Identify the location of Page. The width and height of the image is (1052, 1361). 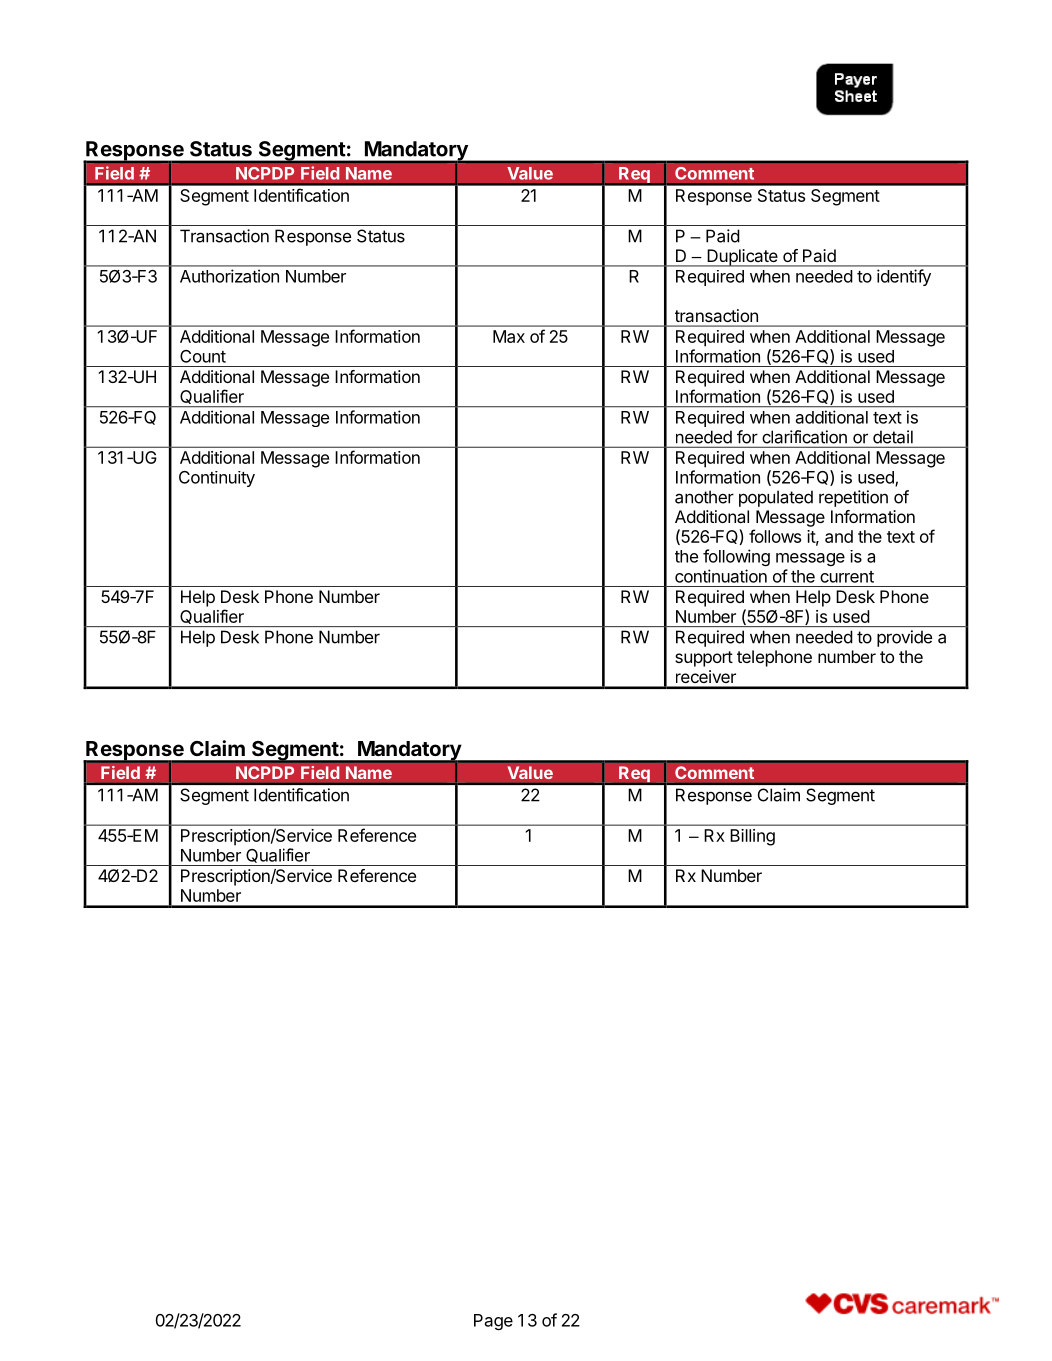
(493, 1322).
